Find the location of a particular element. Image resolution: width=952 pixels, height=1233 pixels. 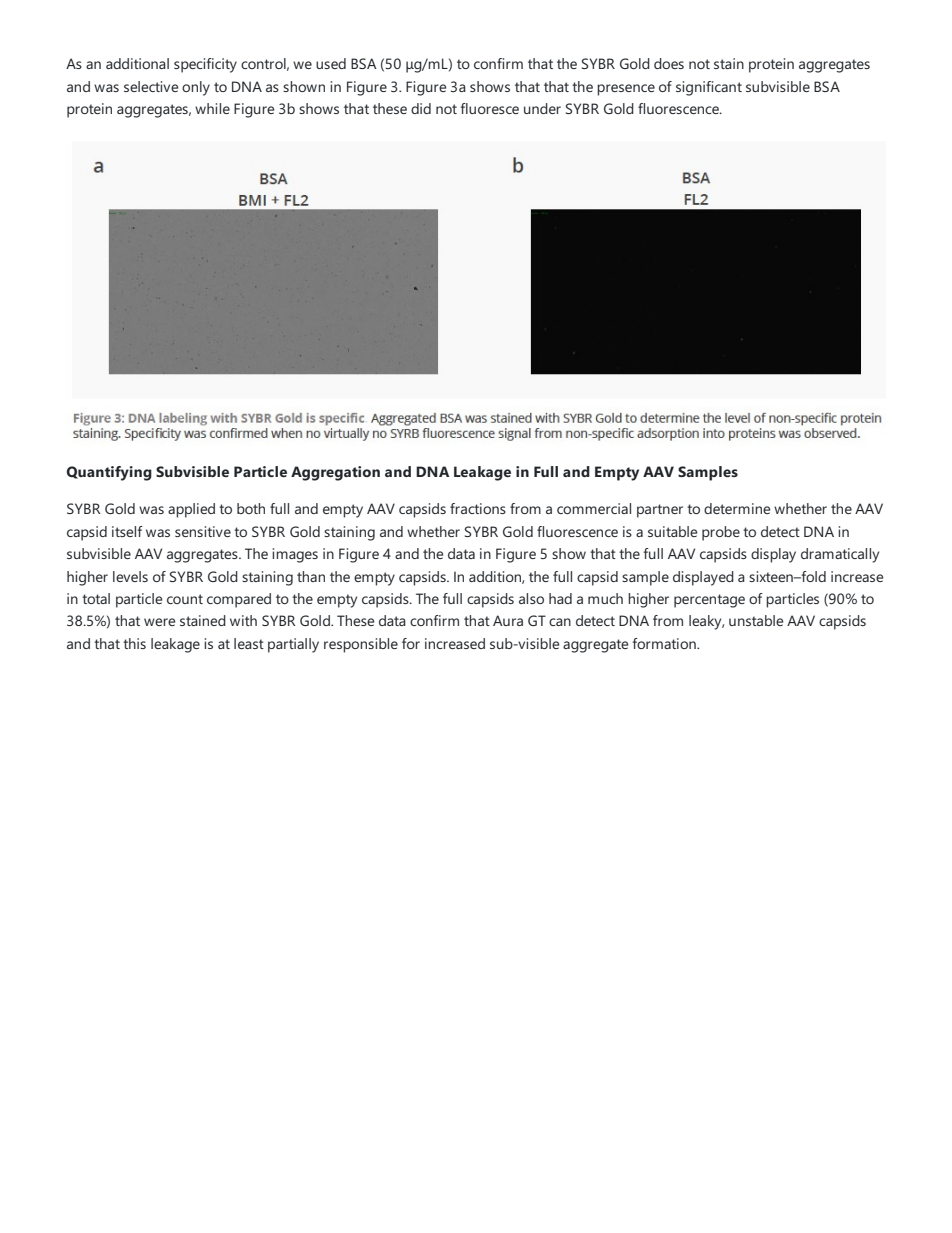

unstable is located at coordinates (756, 620).
